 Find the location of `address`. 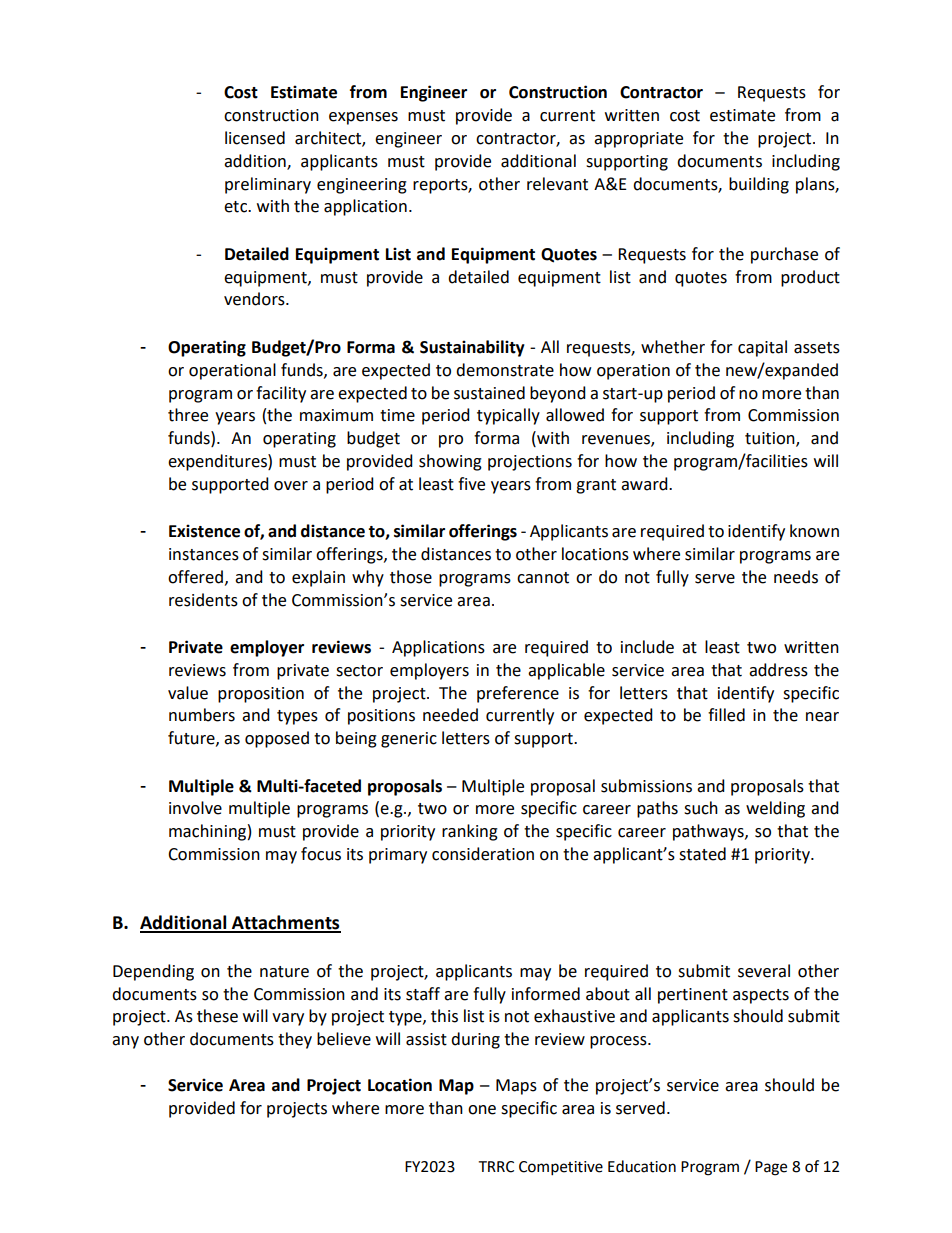

address is located at coordinates (778, 670).
